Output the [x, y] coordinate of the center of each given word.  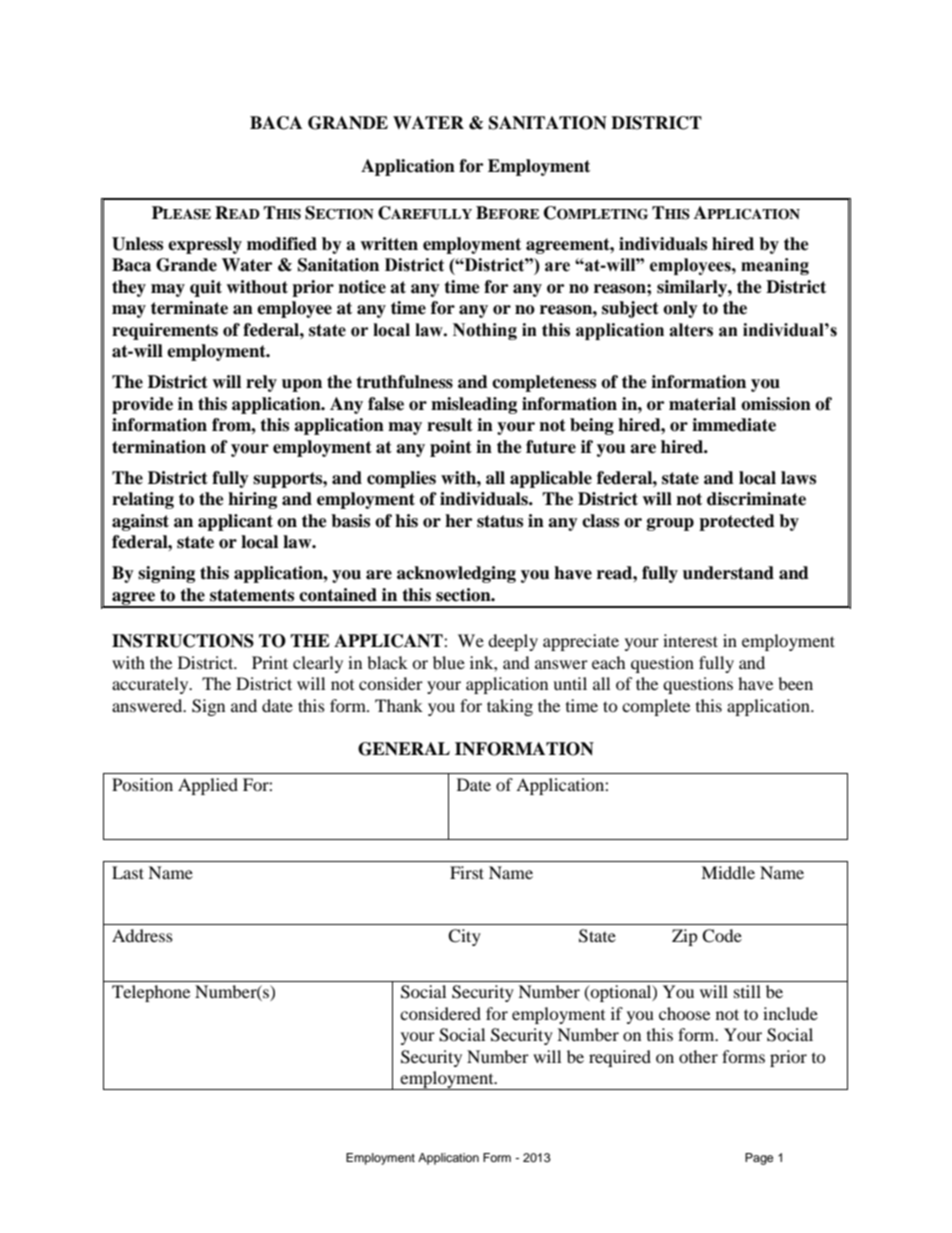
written [389, 244]
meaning [775, 266]
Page [759, 1159]
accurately [151, 685]
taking [510, 707]
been [795, 683]
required [620, 1058]
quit [206, 288]
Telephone [151, 993]
